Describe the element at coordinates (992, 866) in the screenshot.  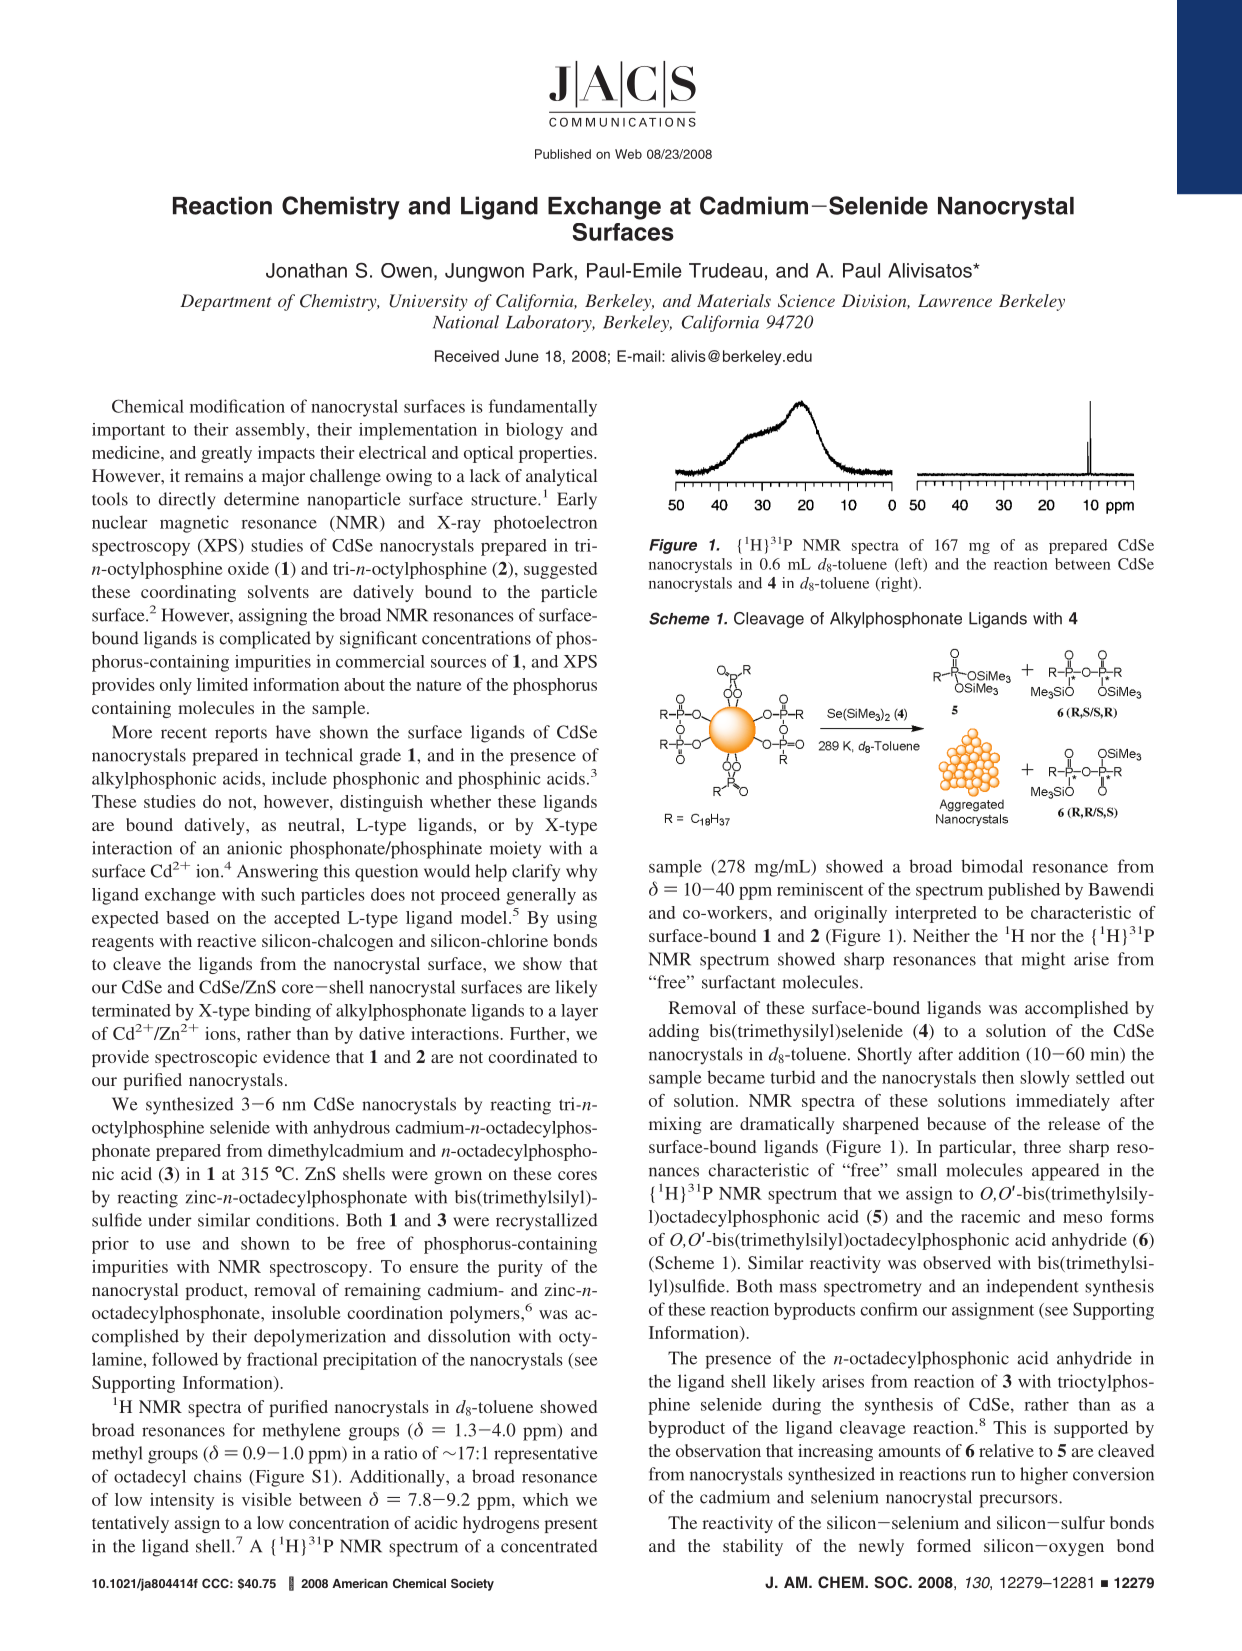
I see `bimodal` at that location.
